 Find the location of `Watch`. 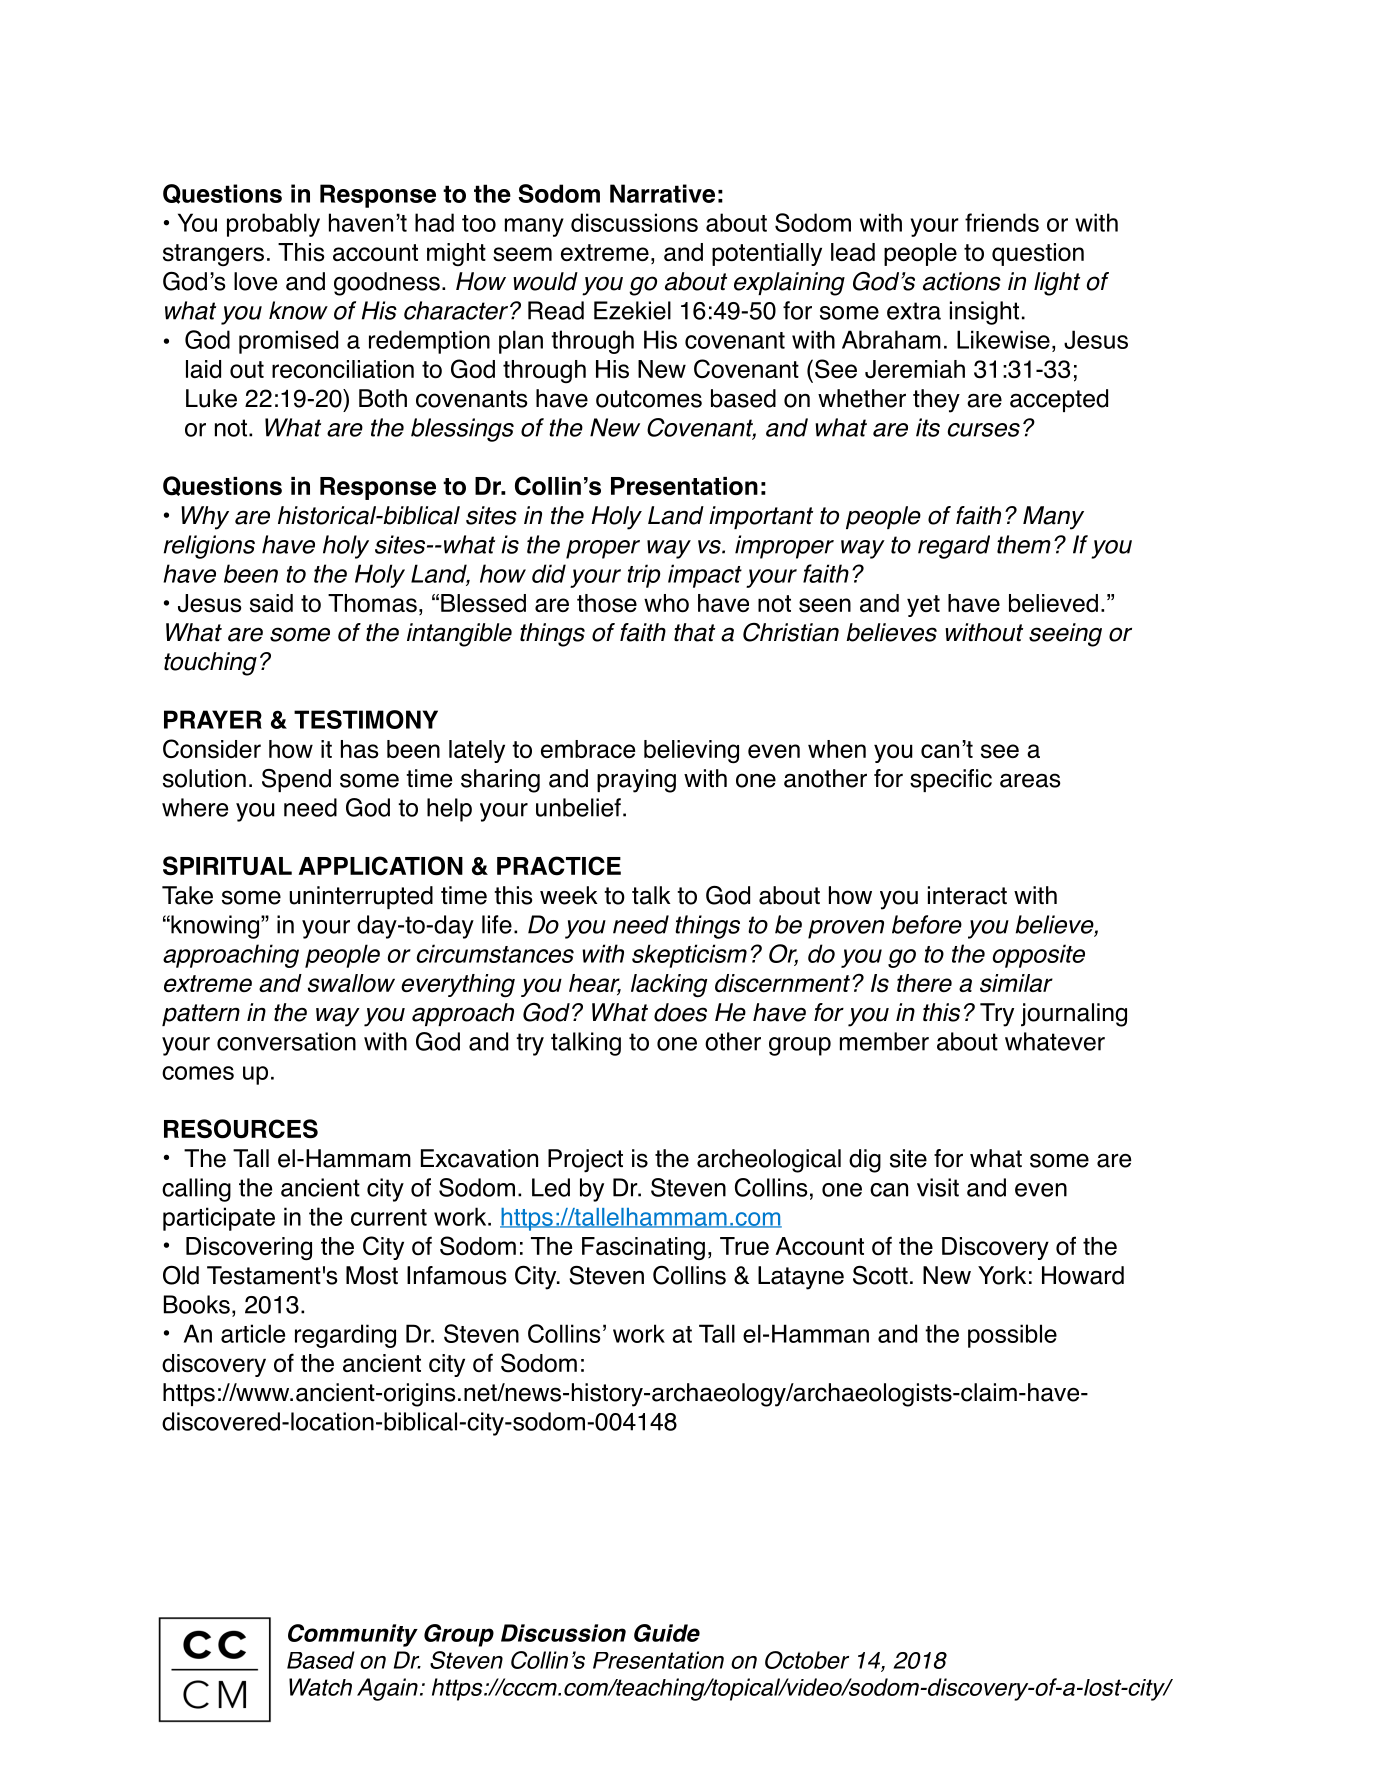

Watch is located at coordinates (320, 1687).
